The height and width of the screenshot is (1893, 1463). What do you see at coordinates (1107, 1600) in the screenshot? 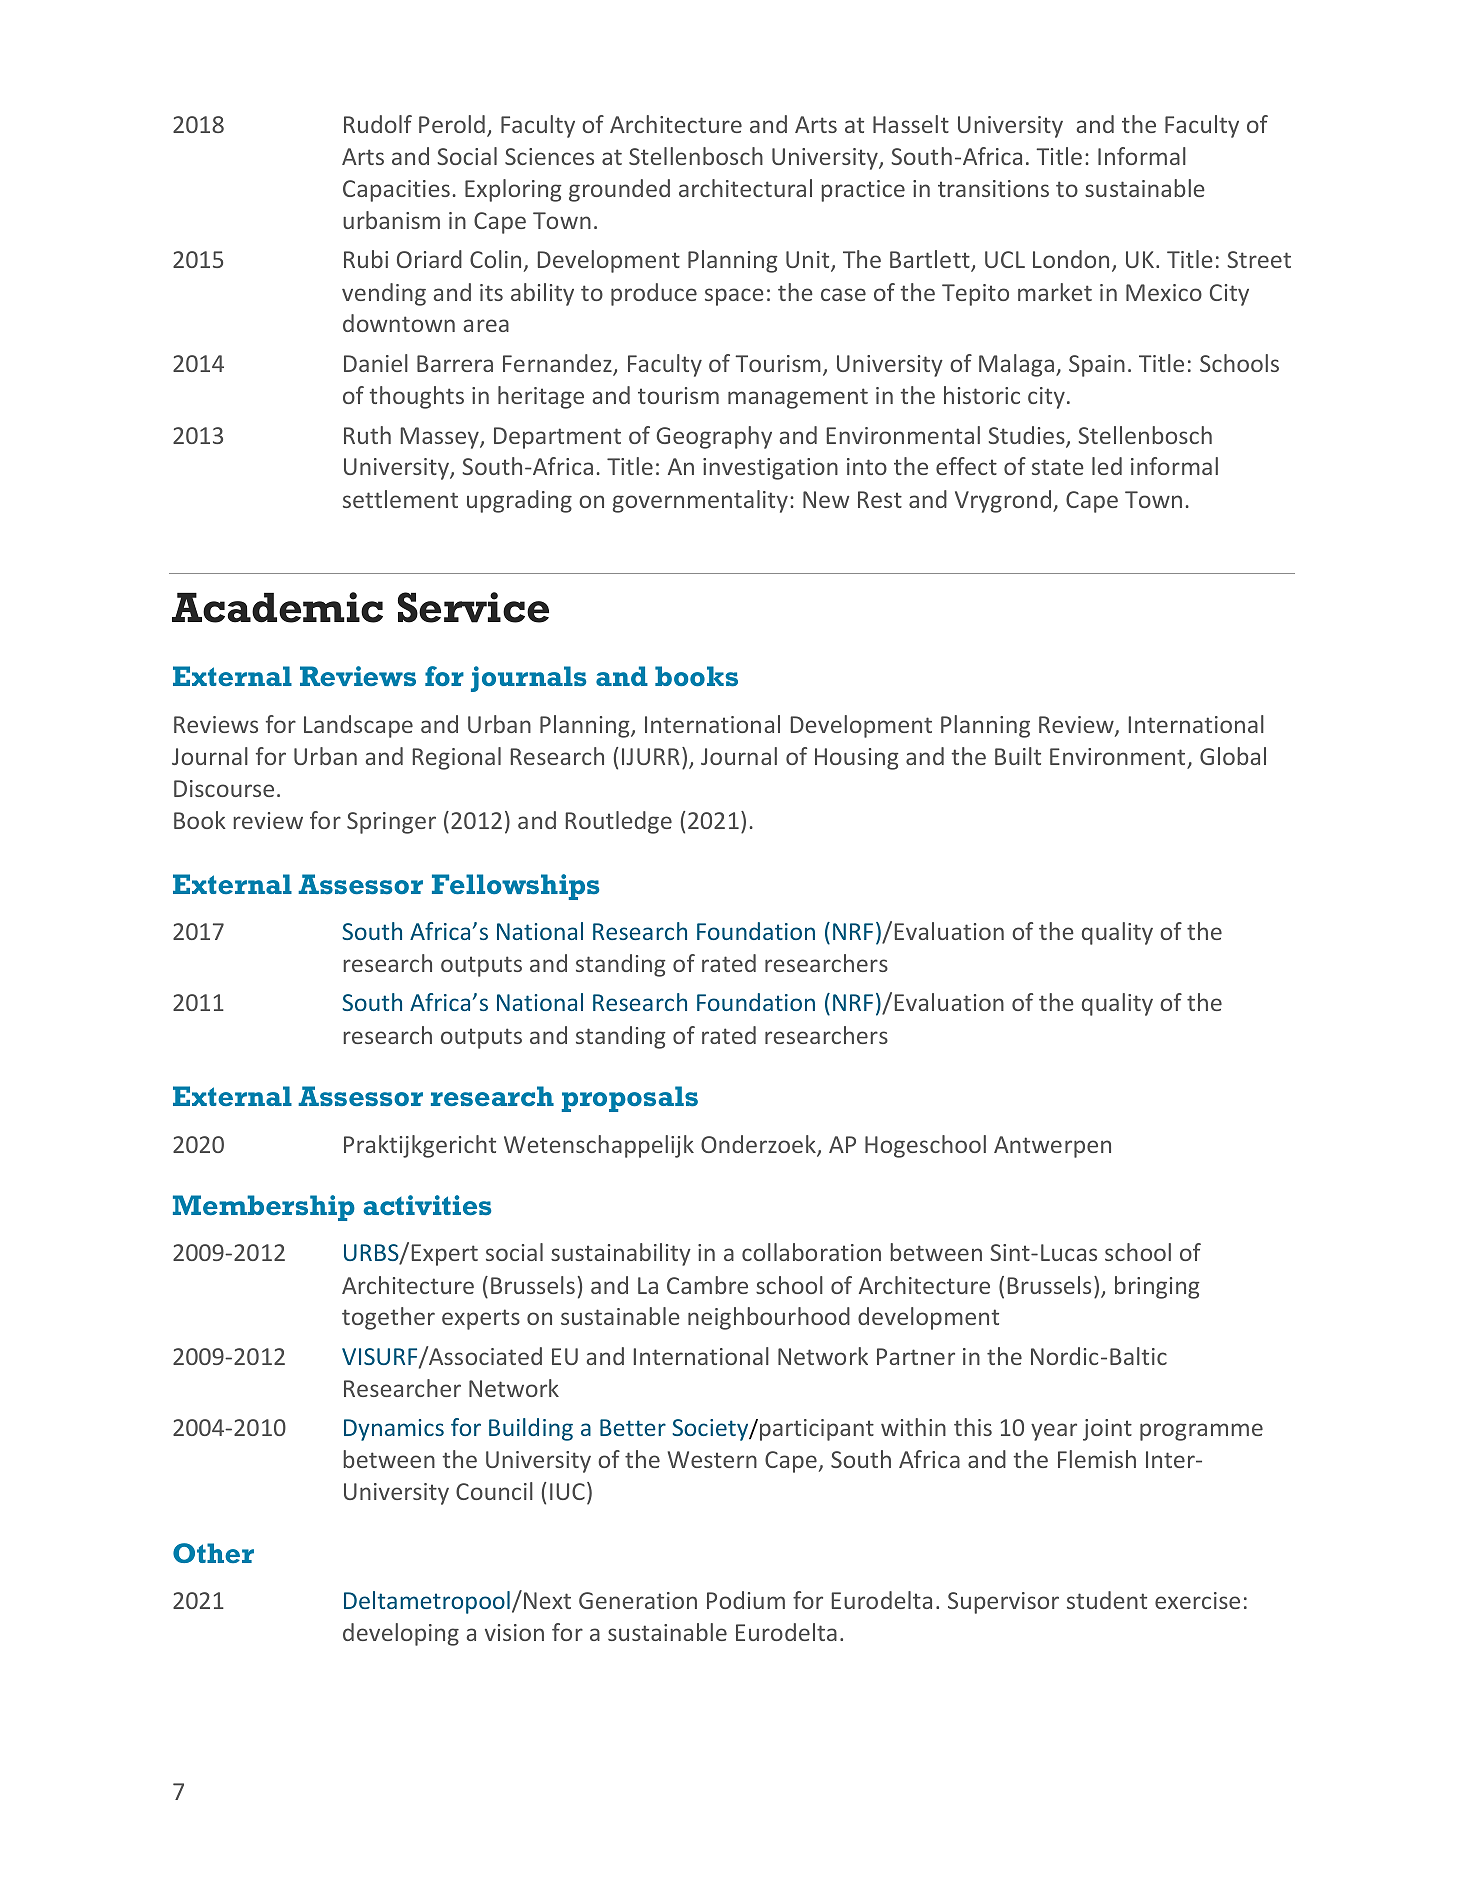
I see `student` at bounding box center [1107, 1600].
